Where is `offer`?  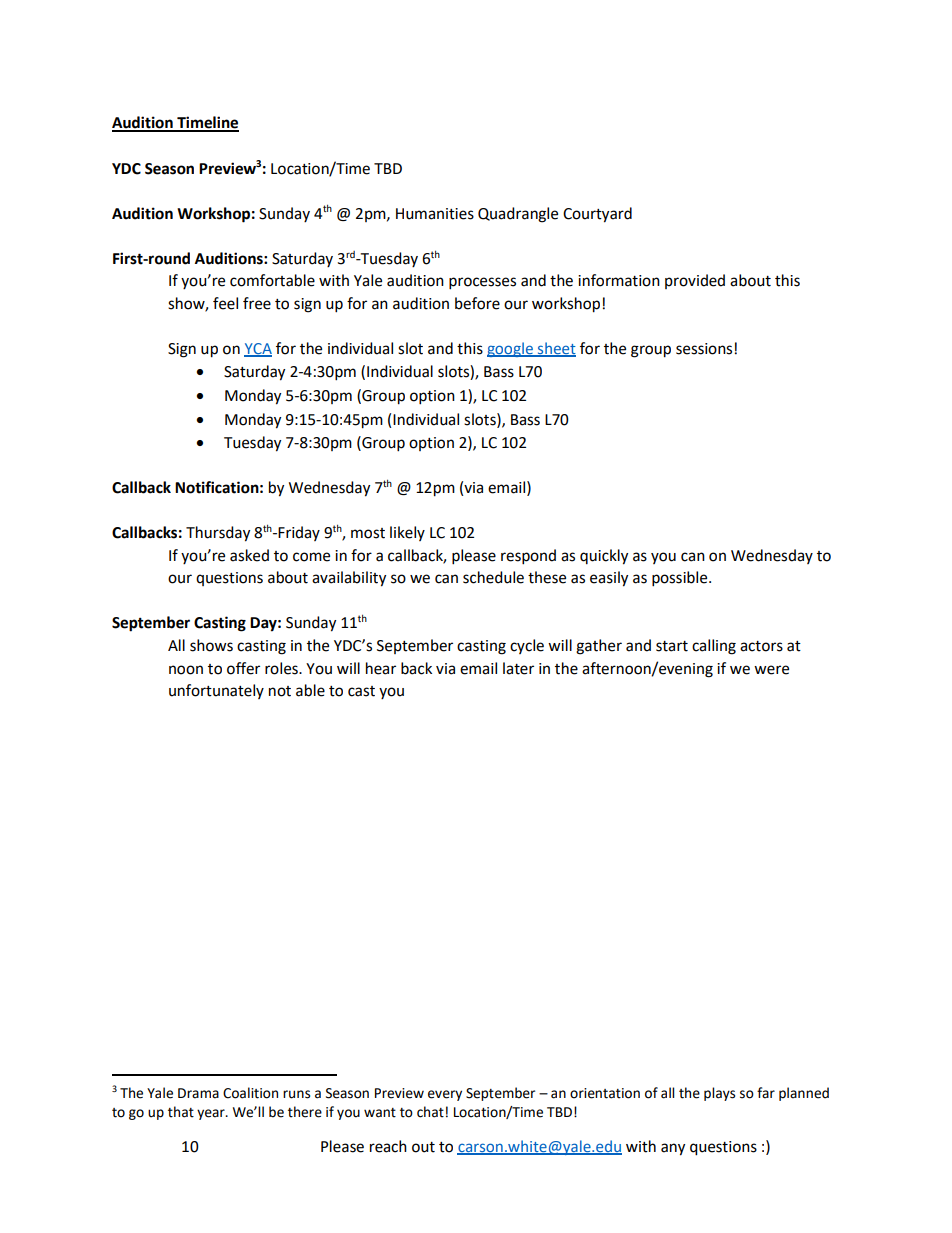
offer is located at coordinates (243, 668).
